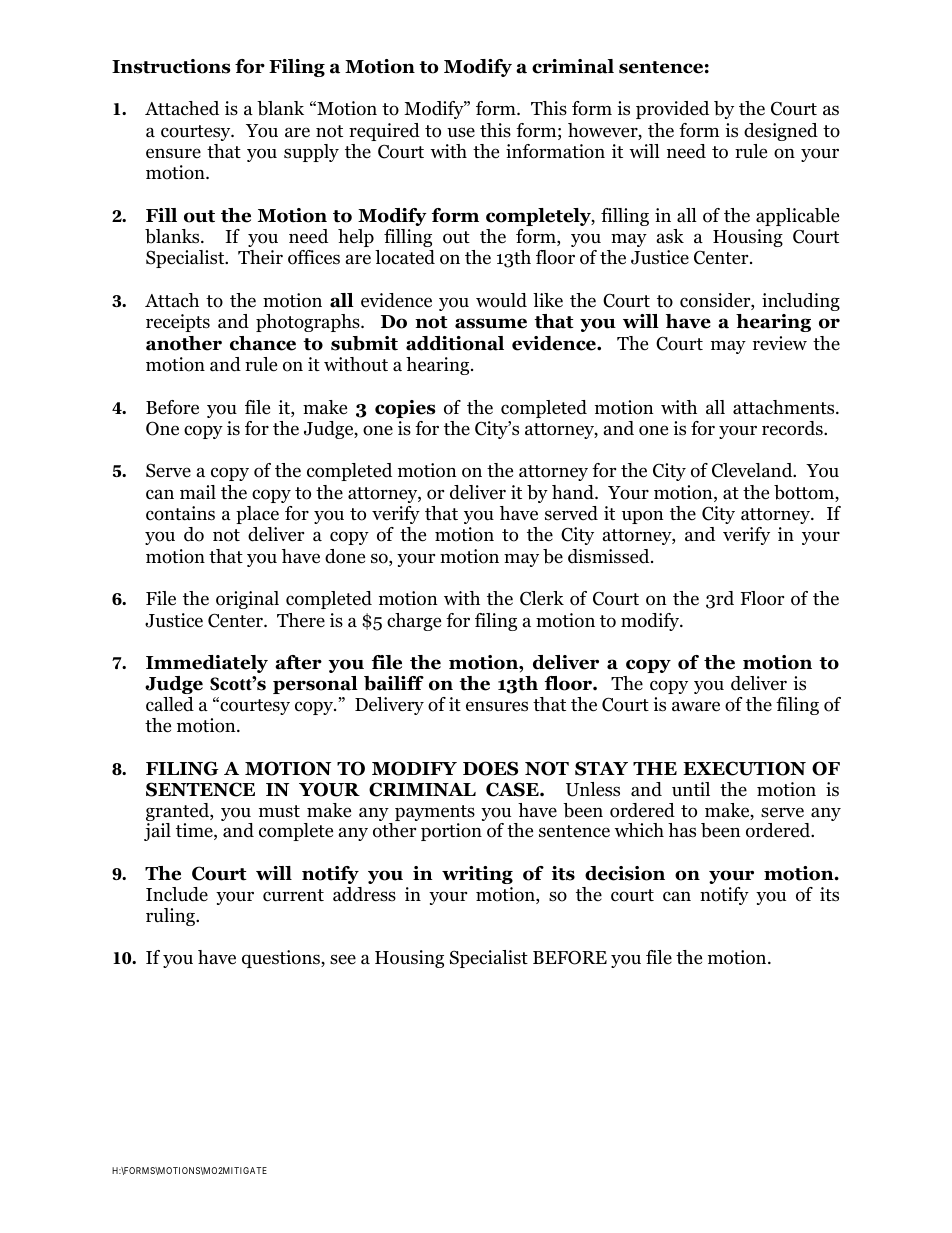 The height and width of the screenshot is (1233, 952). Describe the element at coordinates (207, 664) in the screenshot. I see `Immediately` at that location.
